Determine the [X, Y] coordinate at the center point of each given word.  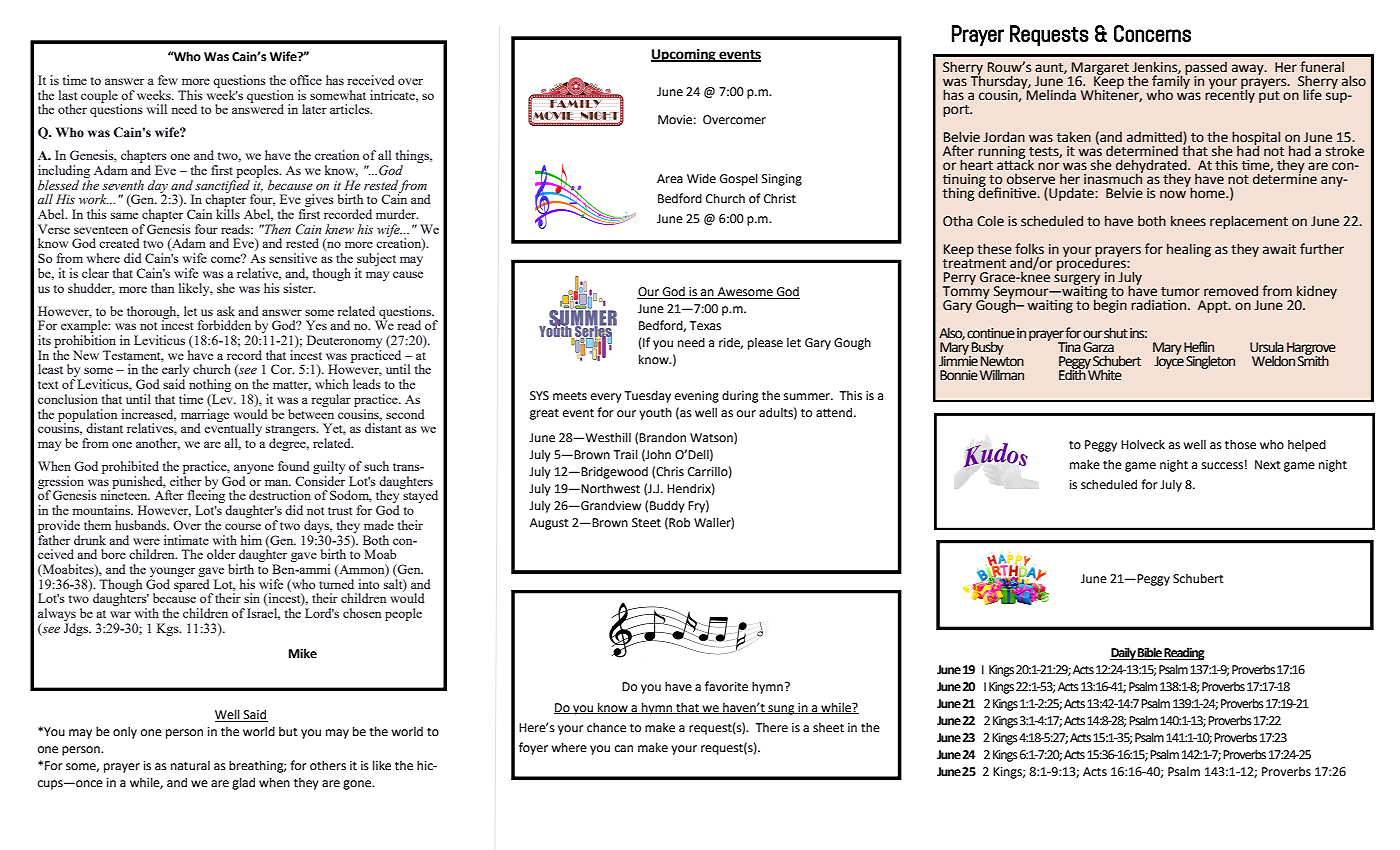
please [765, 344]
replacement [1249, 222]
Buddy [667, 506]
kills [228, 214]
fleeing [206, 497]
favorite [726, 686]
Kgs [169, 629]
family [1171, 82]
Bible [1150, 653]
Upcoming [684, 55]
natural [190, 766]
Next [1268, 465]
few [168, 80]
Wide [701, 178]
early [175, 372]
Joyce [1169, 361]
